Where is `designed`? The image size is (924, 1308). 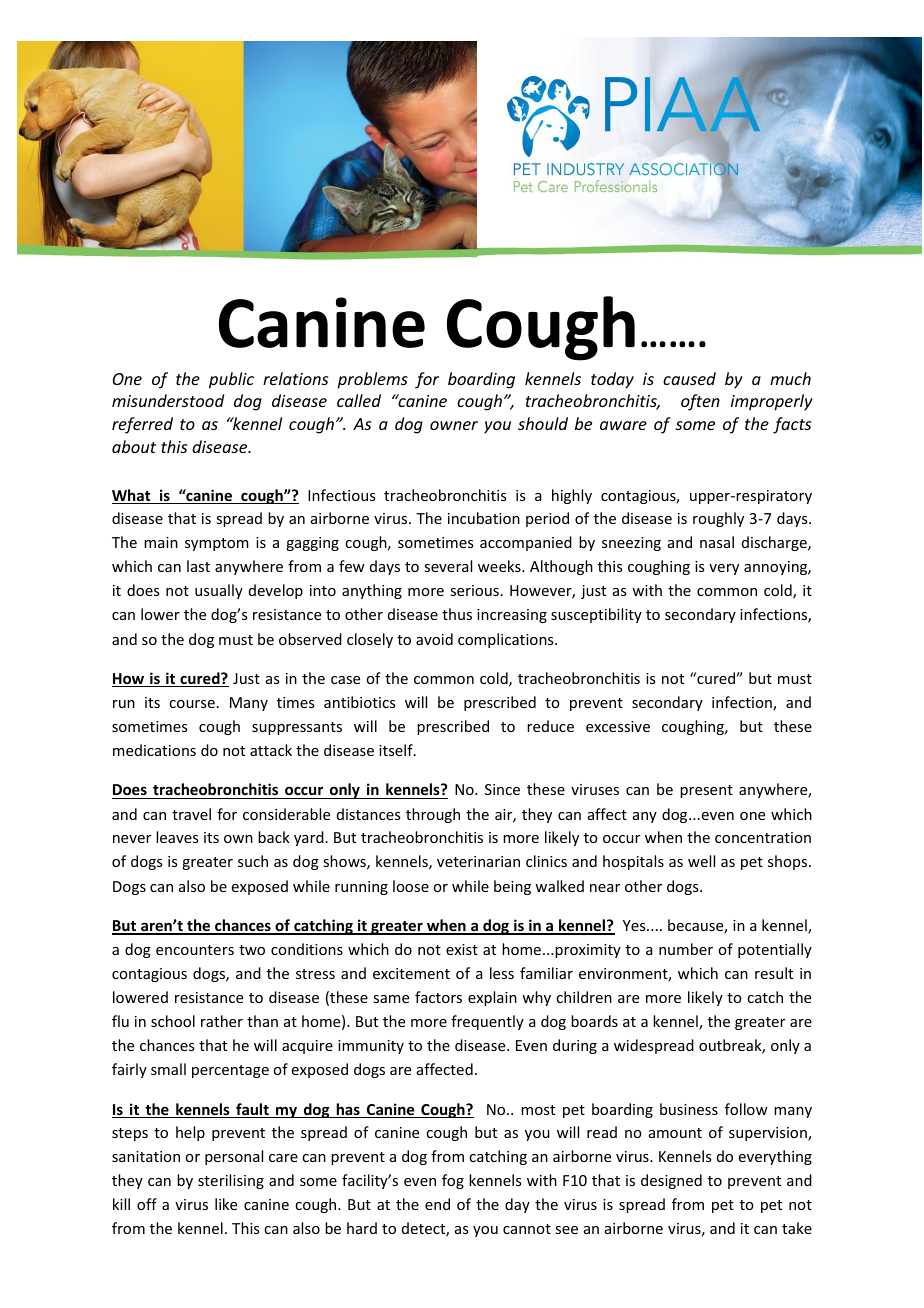
designed is located at coordinates (671, 1181).
